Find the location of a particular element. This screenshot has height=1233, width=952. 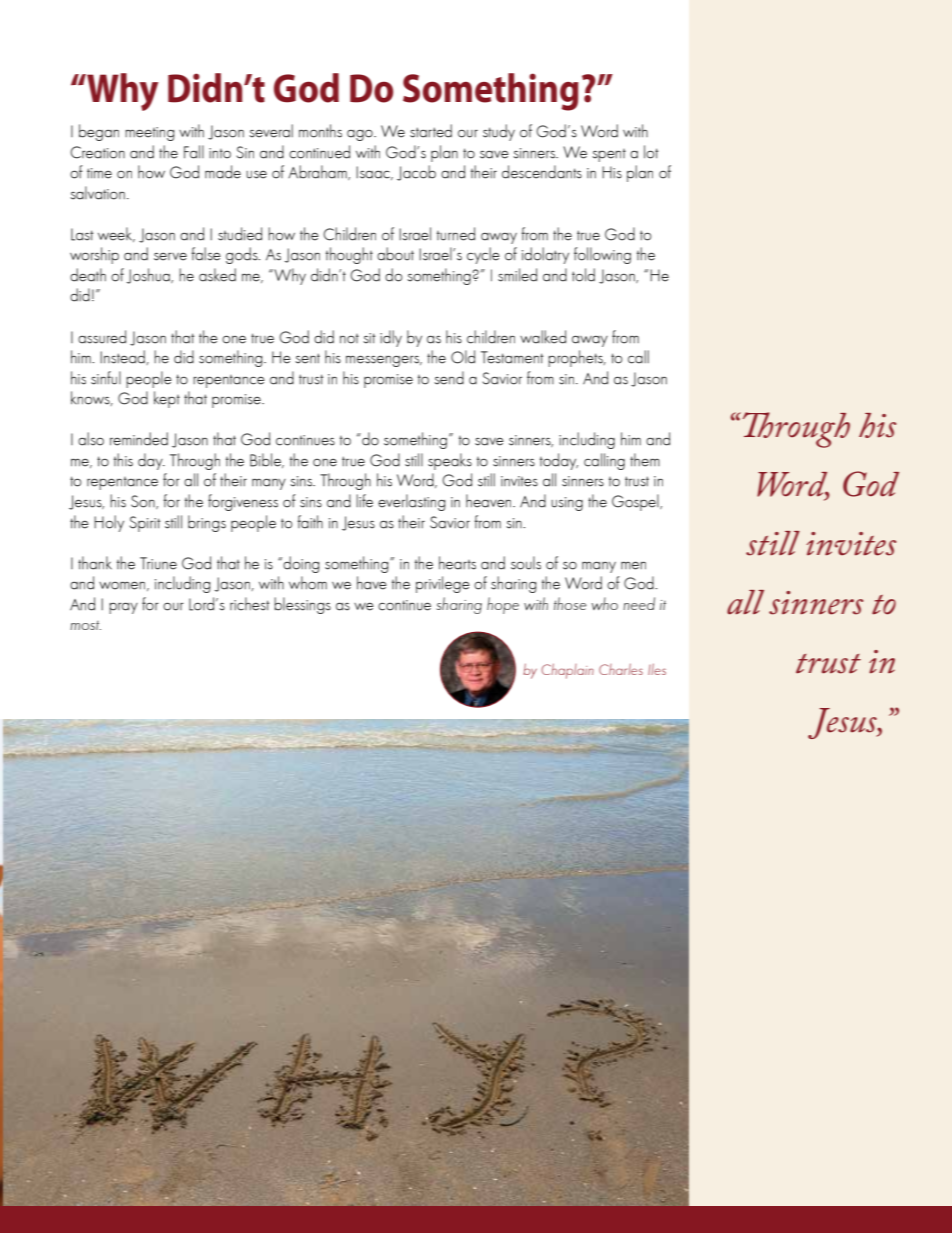

blessings is located at coordinates (302, 605).
